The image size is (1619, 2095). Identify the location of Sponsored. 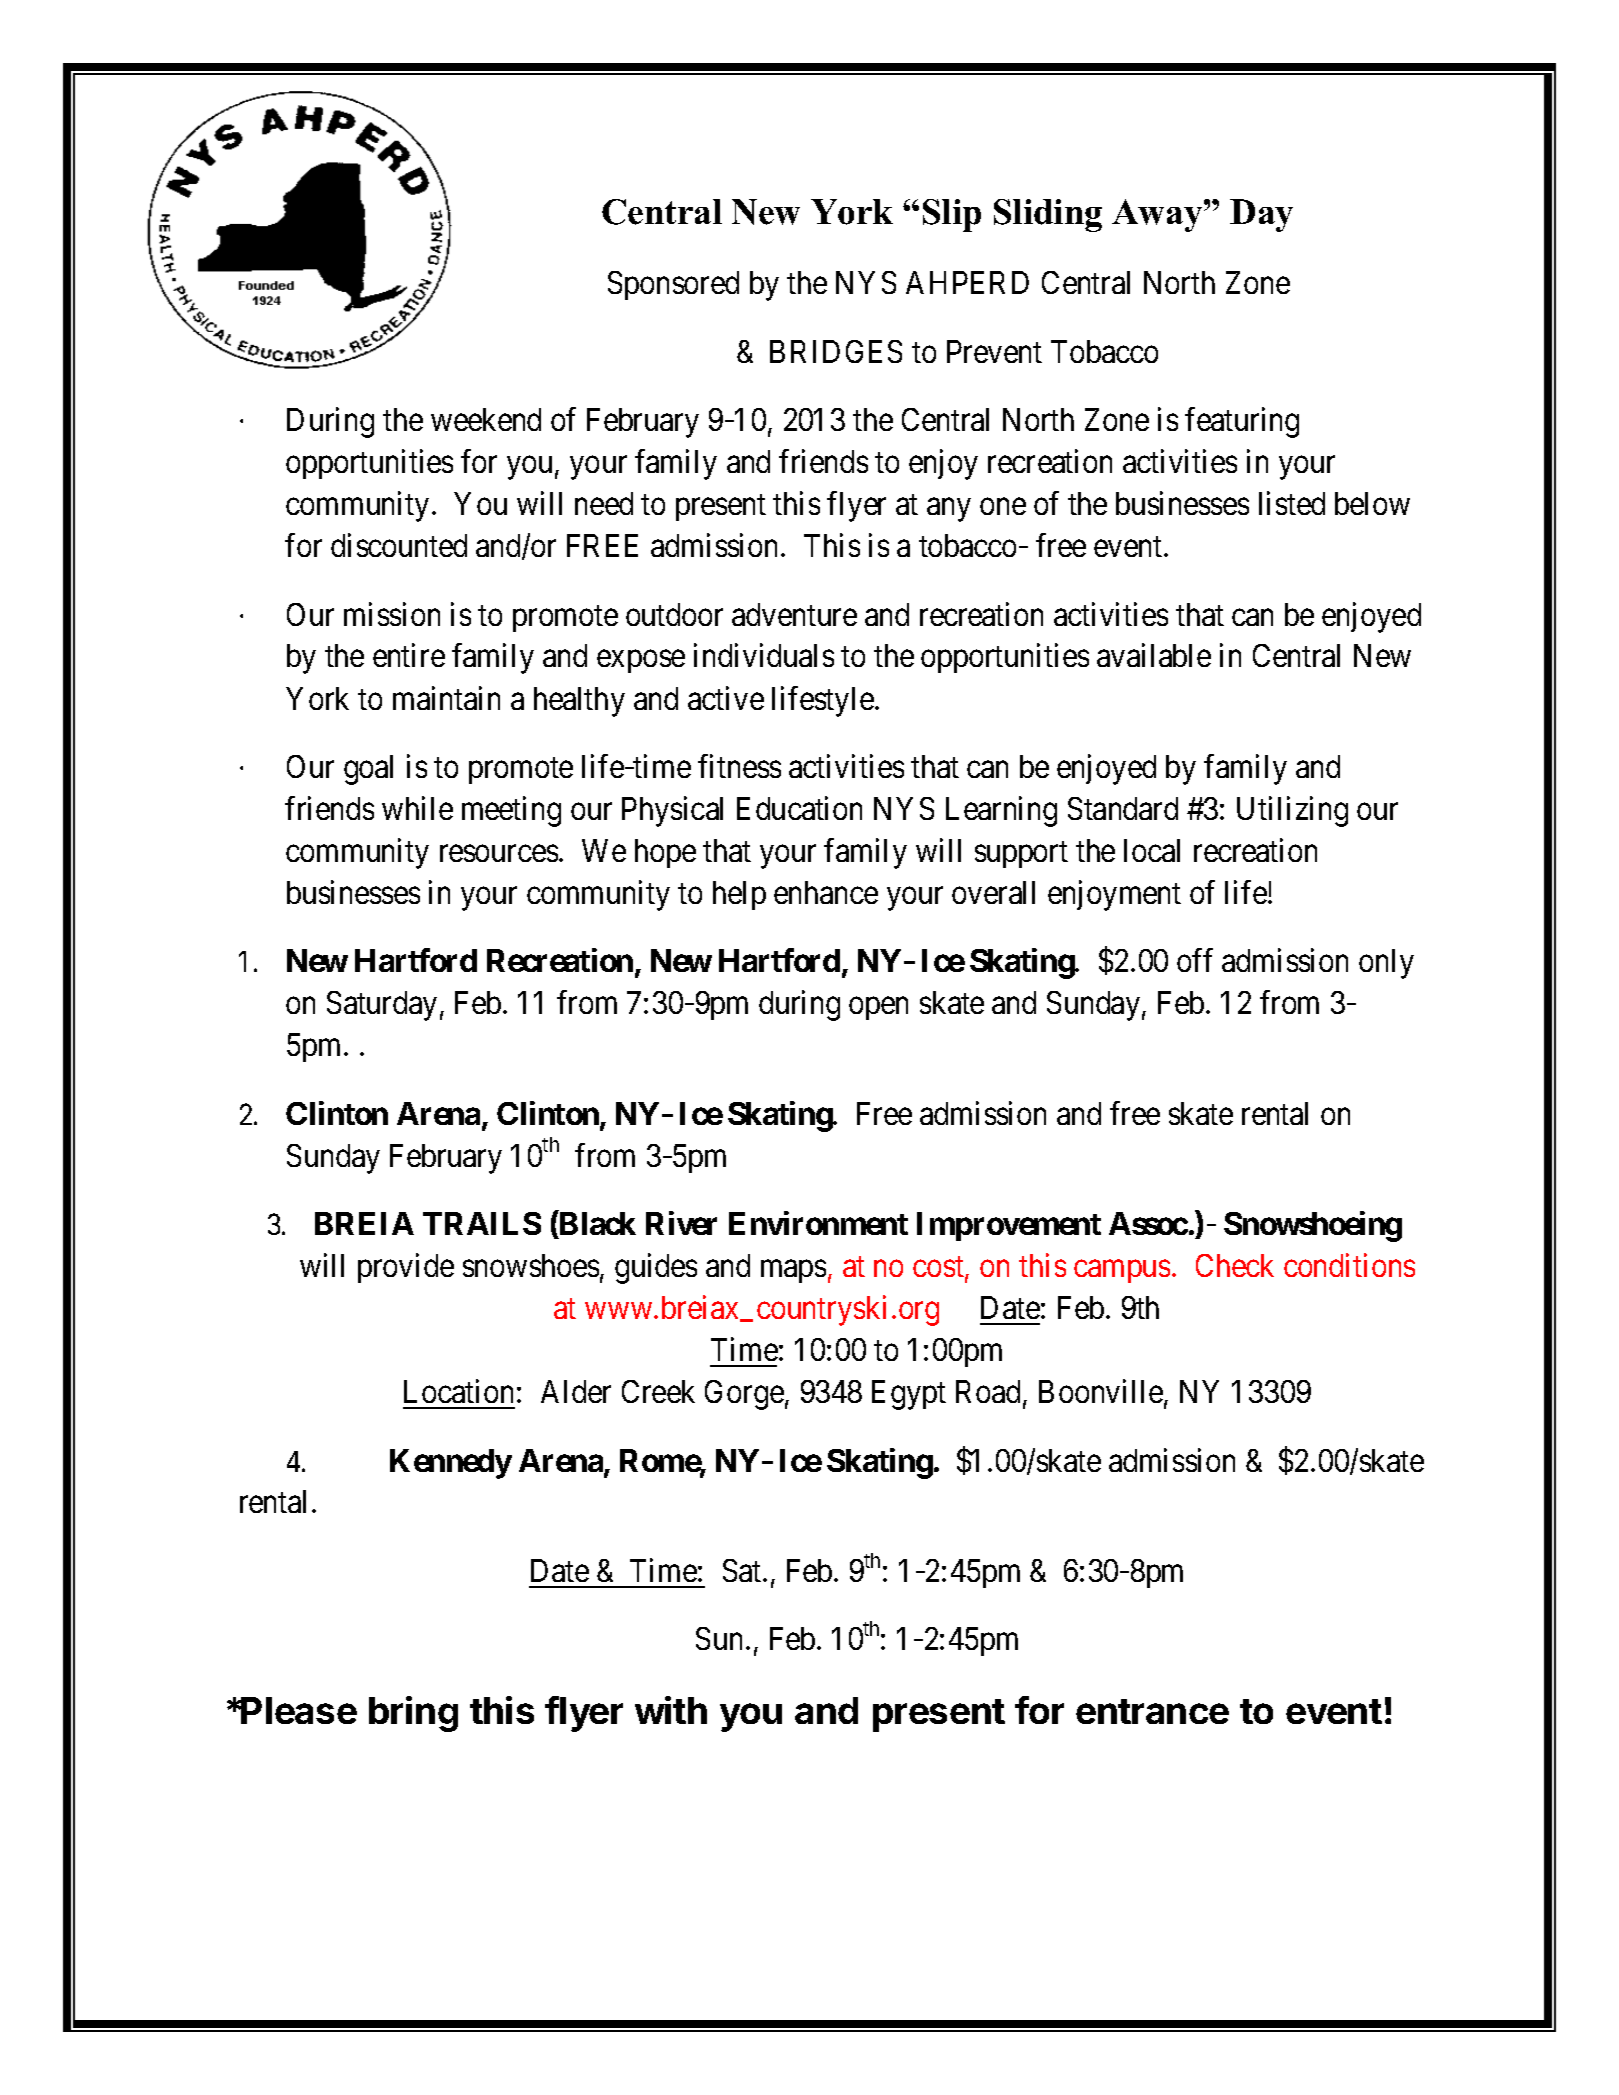
(673, 285).
